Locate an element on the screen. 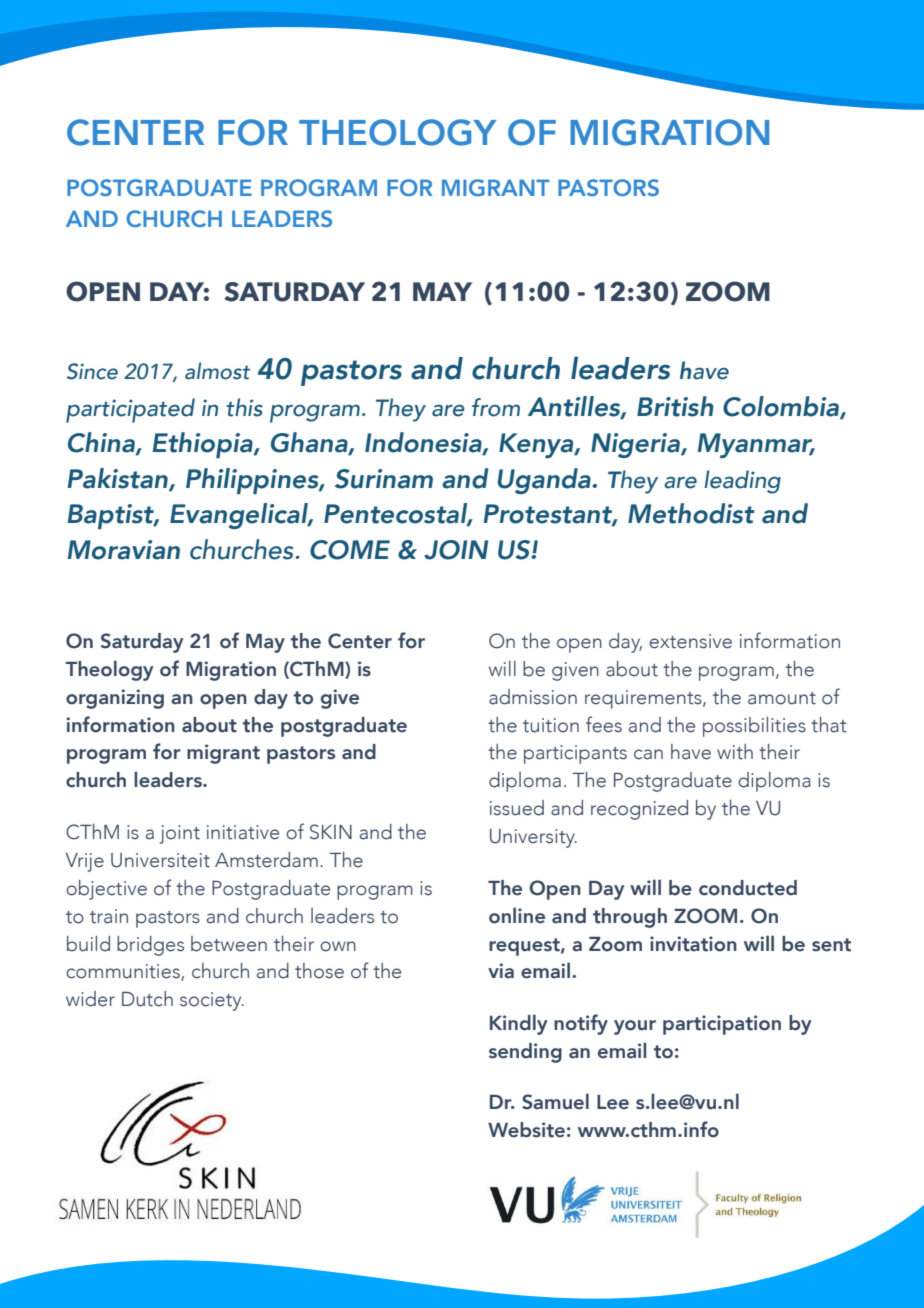 This screenshot has height=1308, width=924. participated is located at coordinates (130, 410).
